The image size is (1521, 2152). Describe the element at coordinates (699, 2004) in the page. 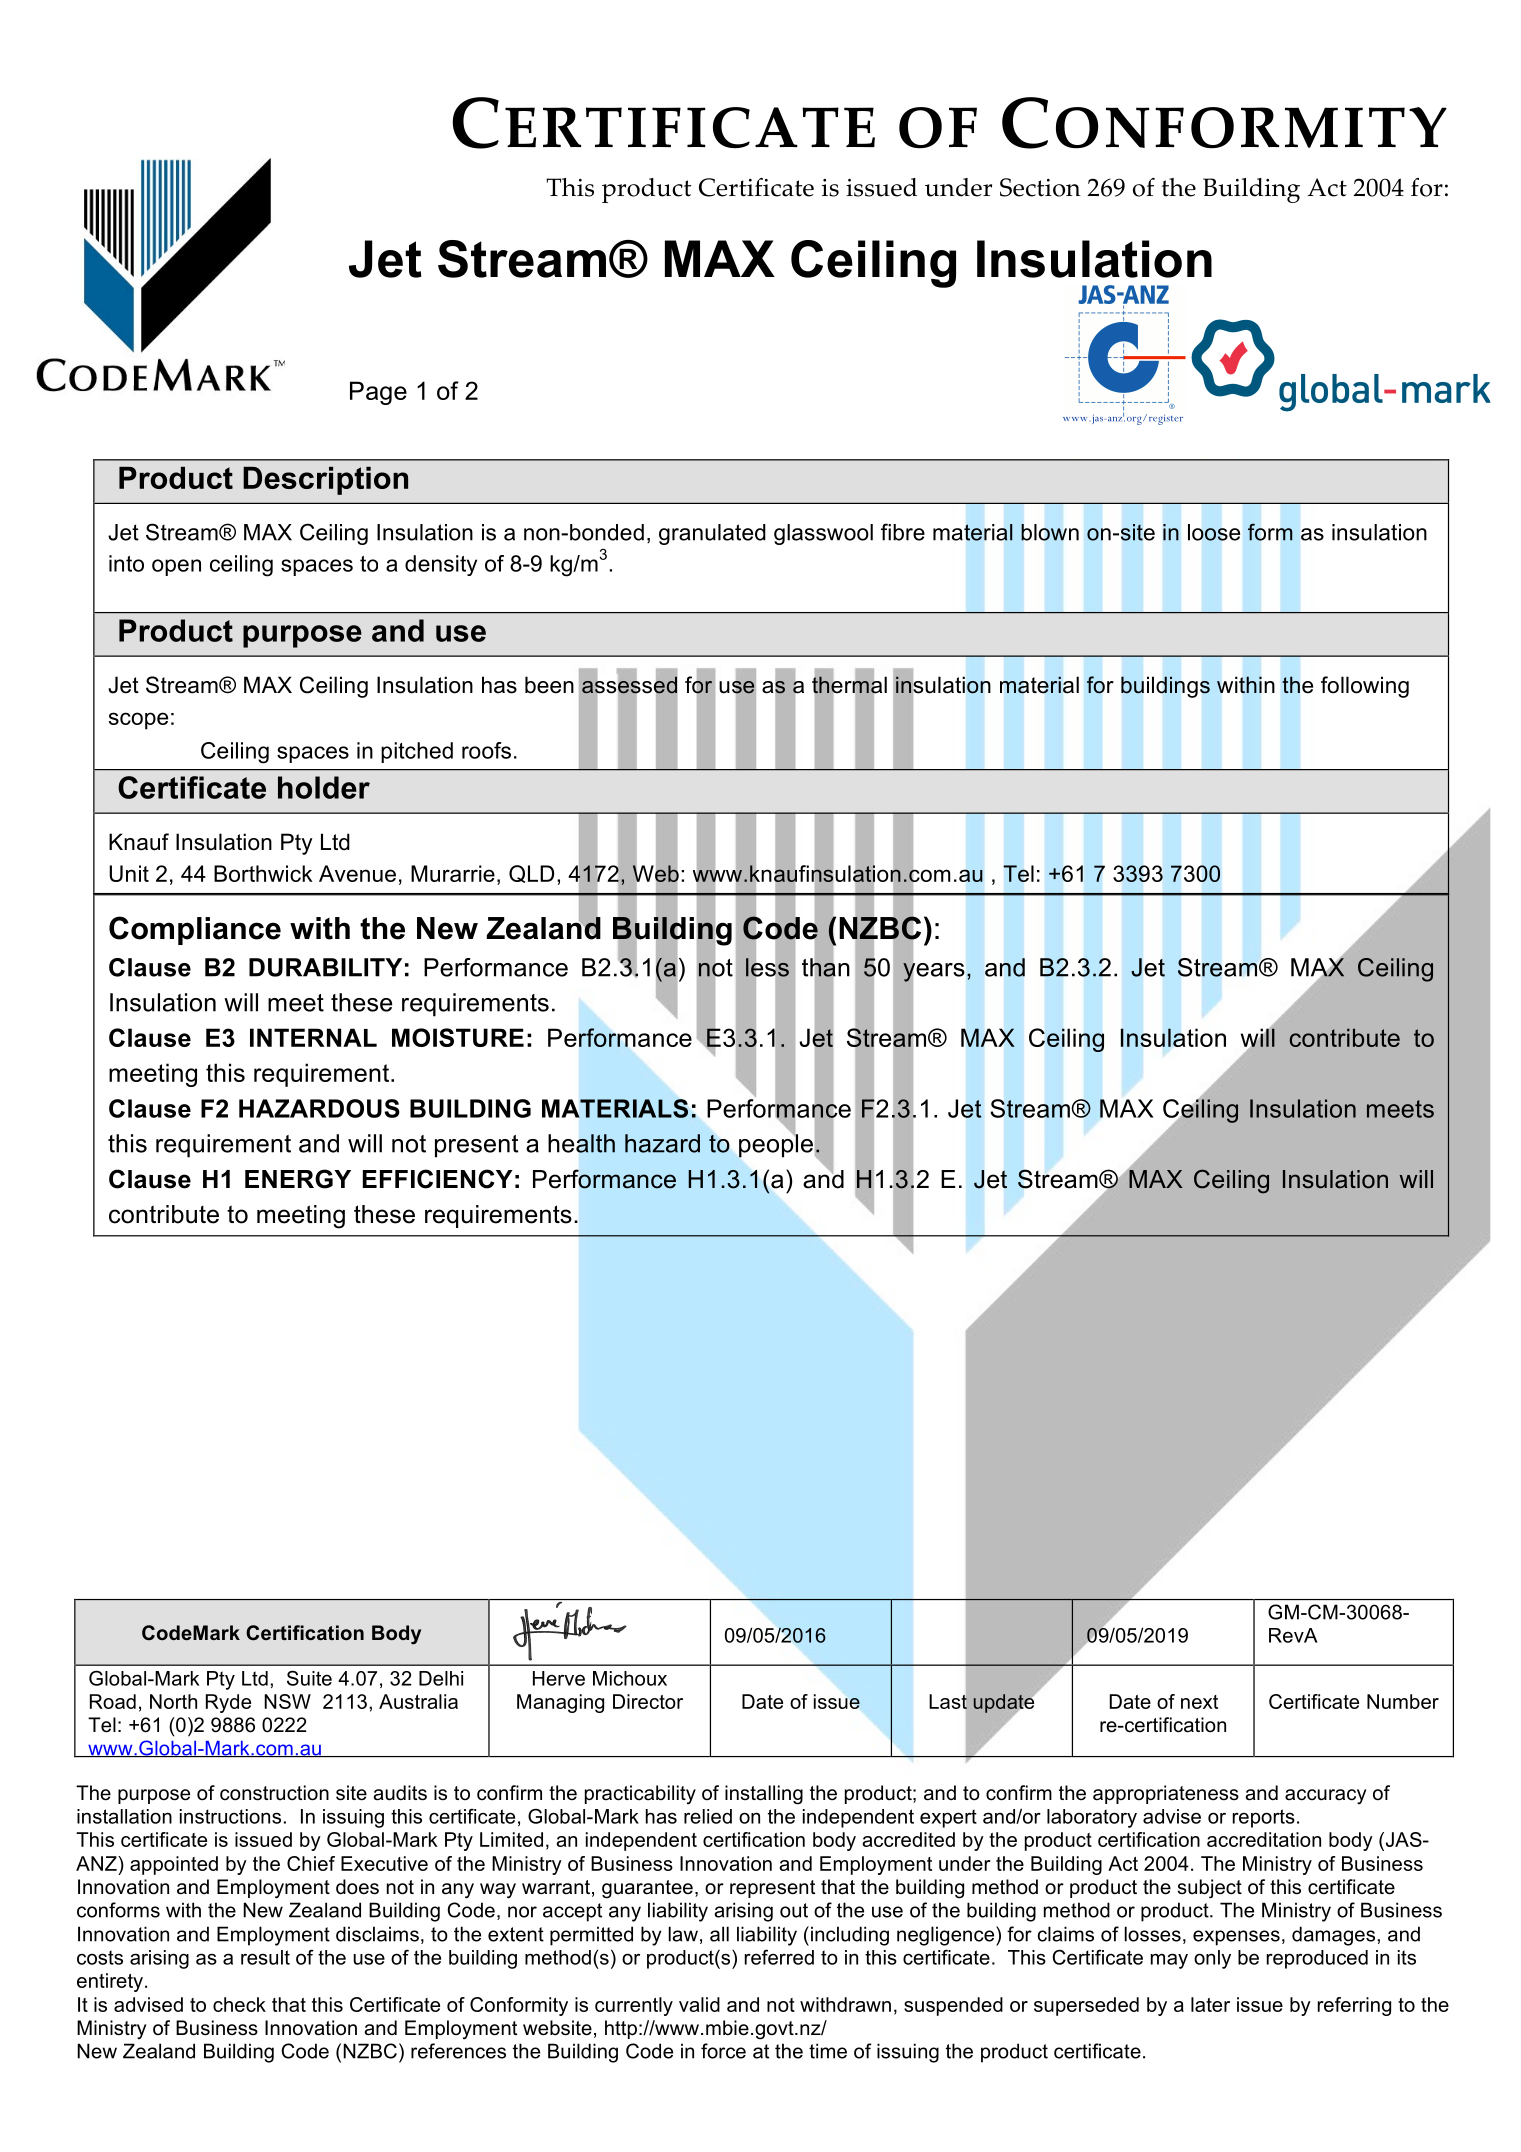

I see `valid` at that location.
